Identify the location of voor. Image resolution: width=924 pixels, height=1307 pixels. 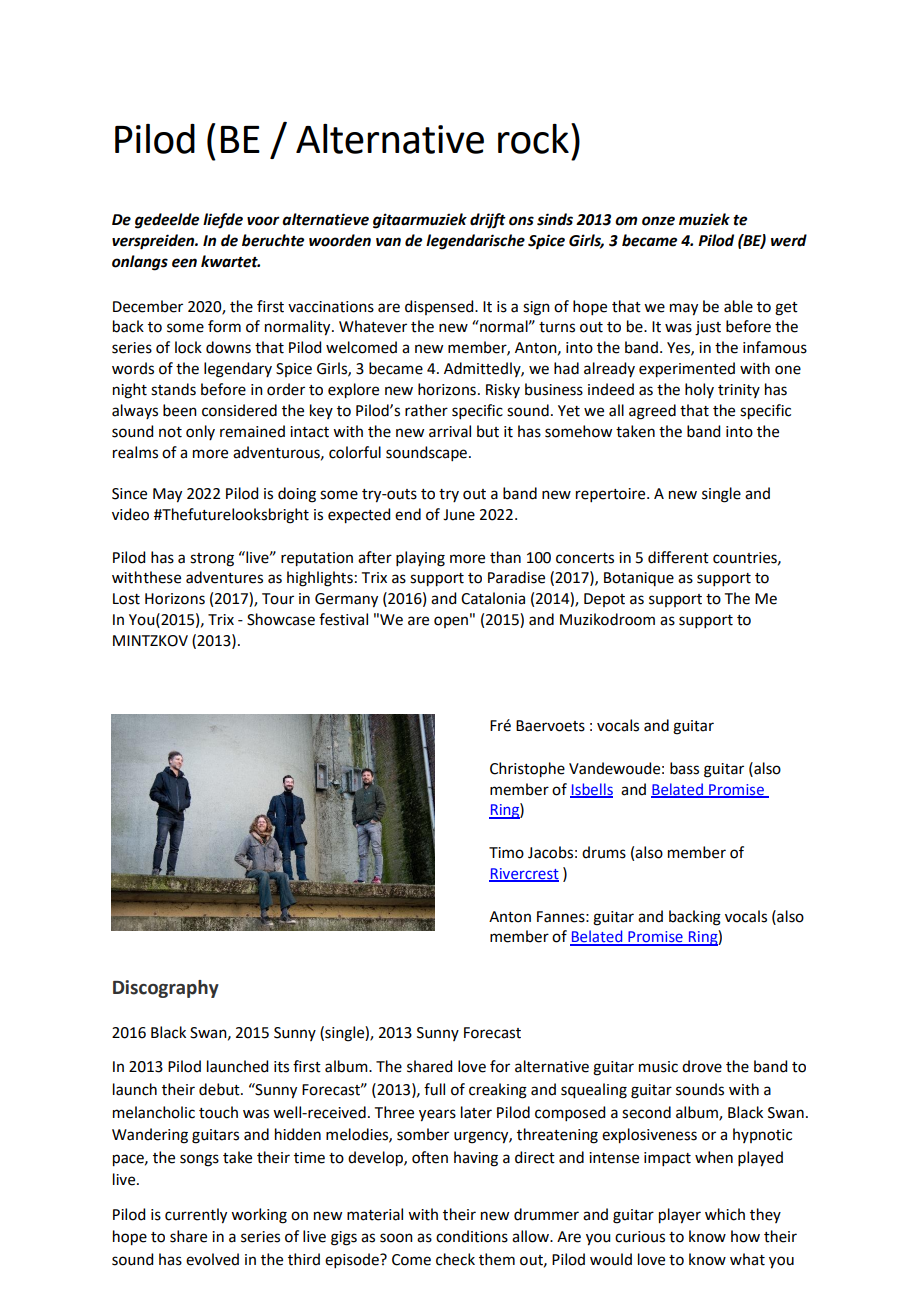
(263, 221).
